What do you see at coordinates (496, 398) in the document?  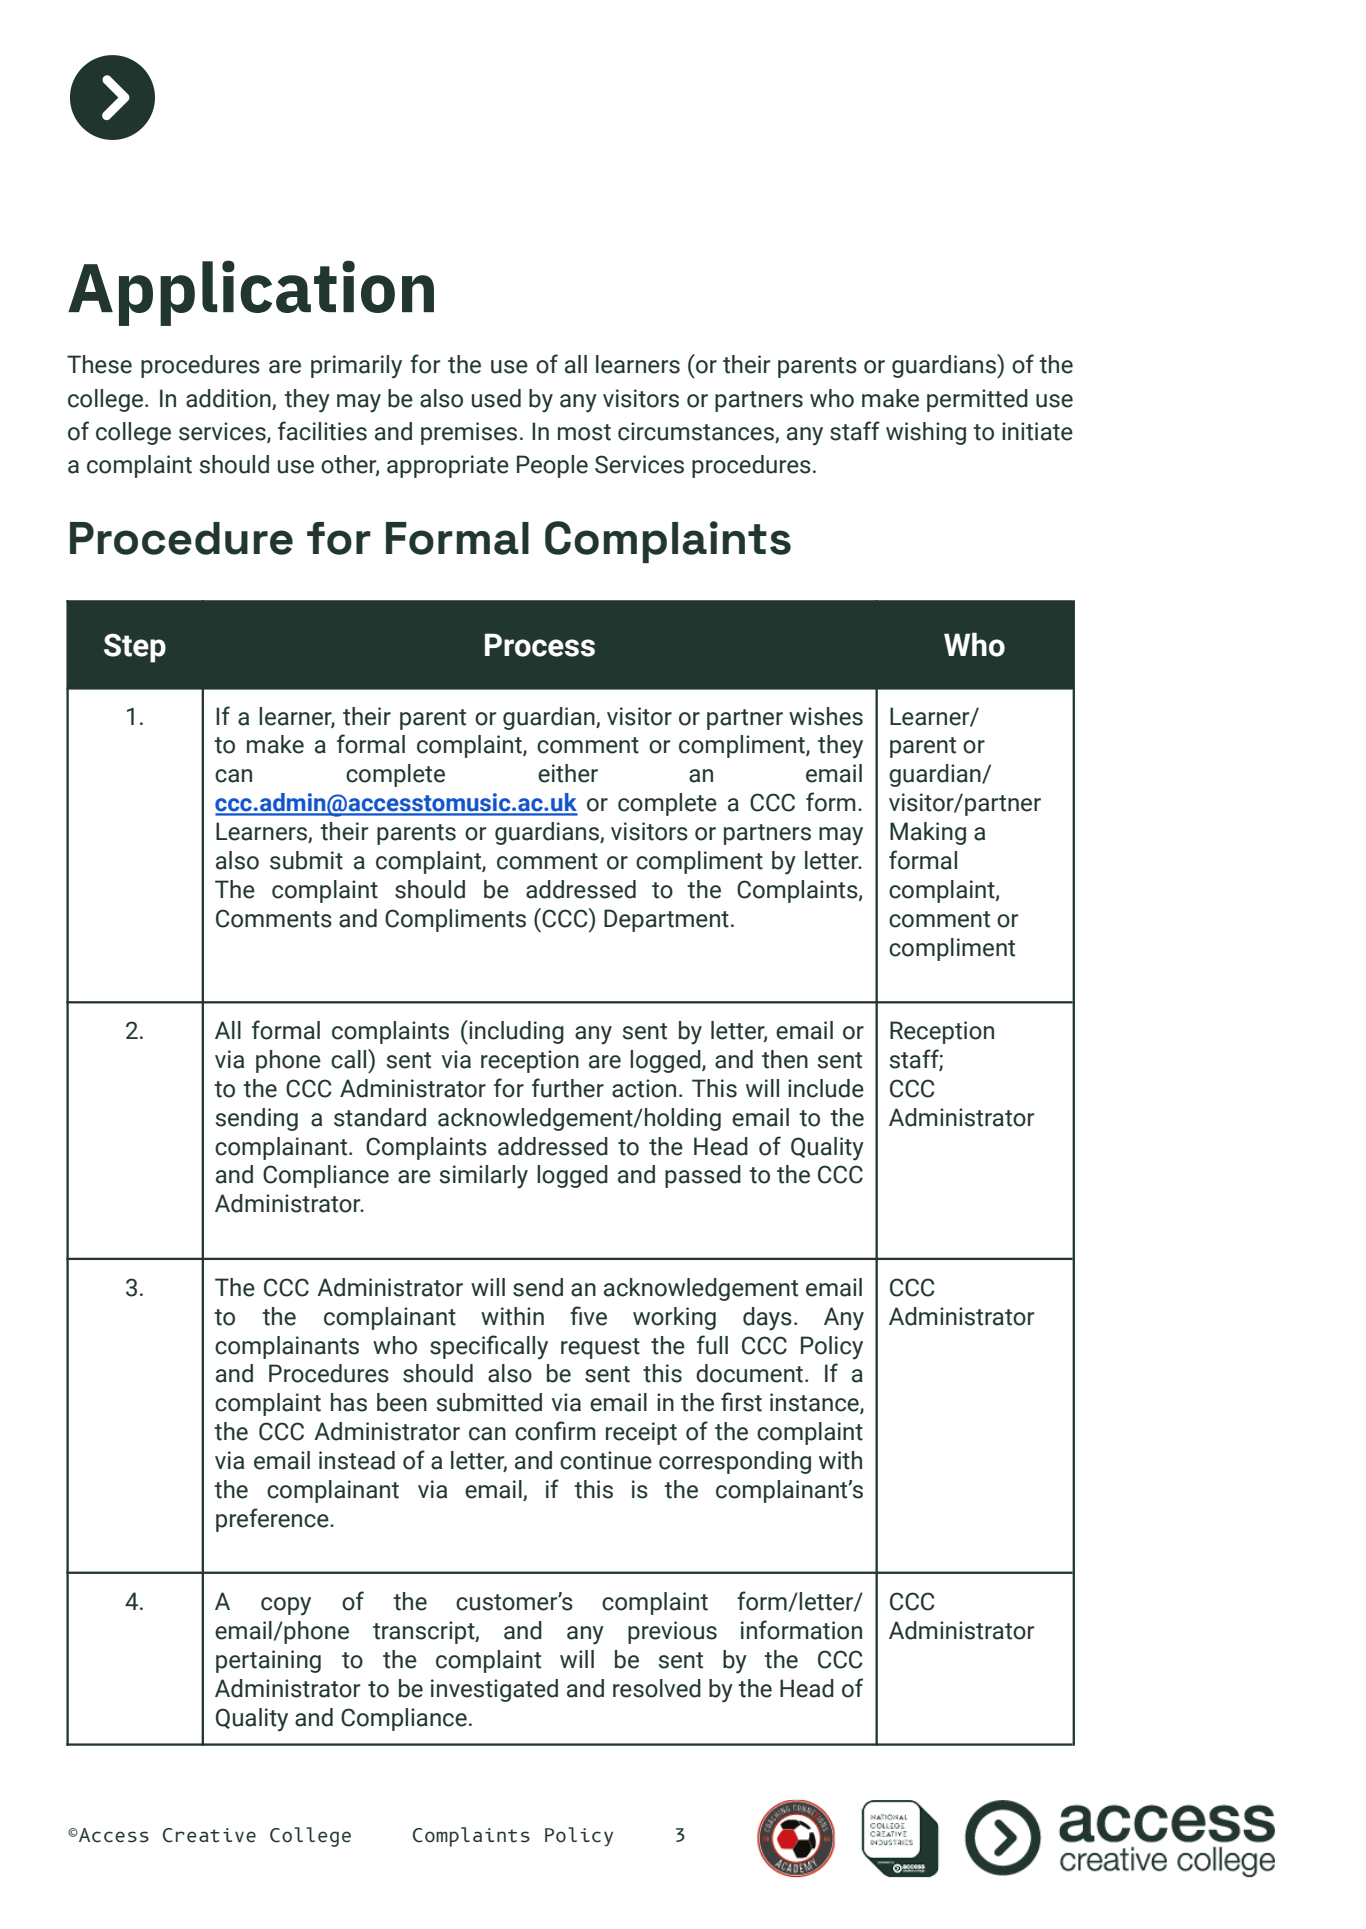 I see `used` at bounding box center [496, 398].
